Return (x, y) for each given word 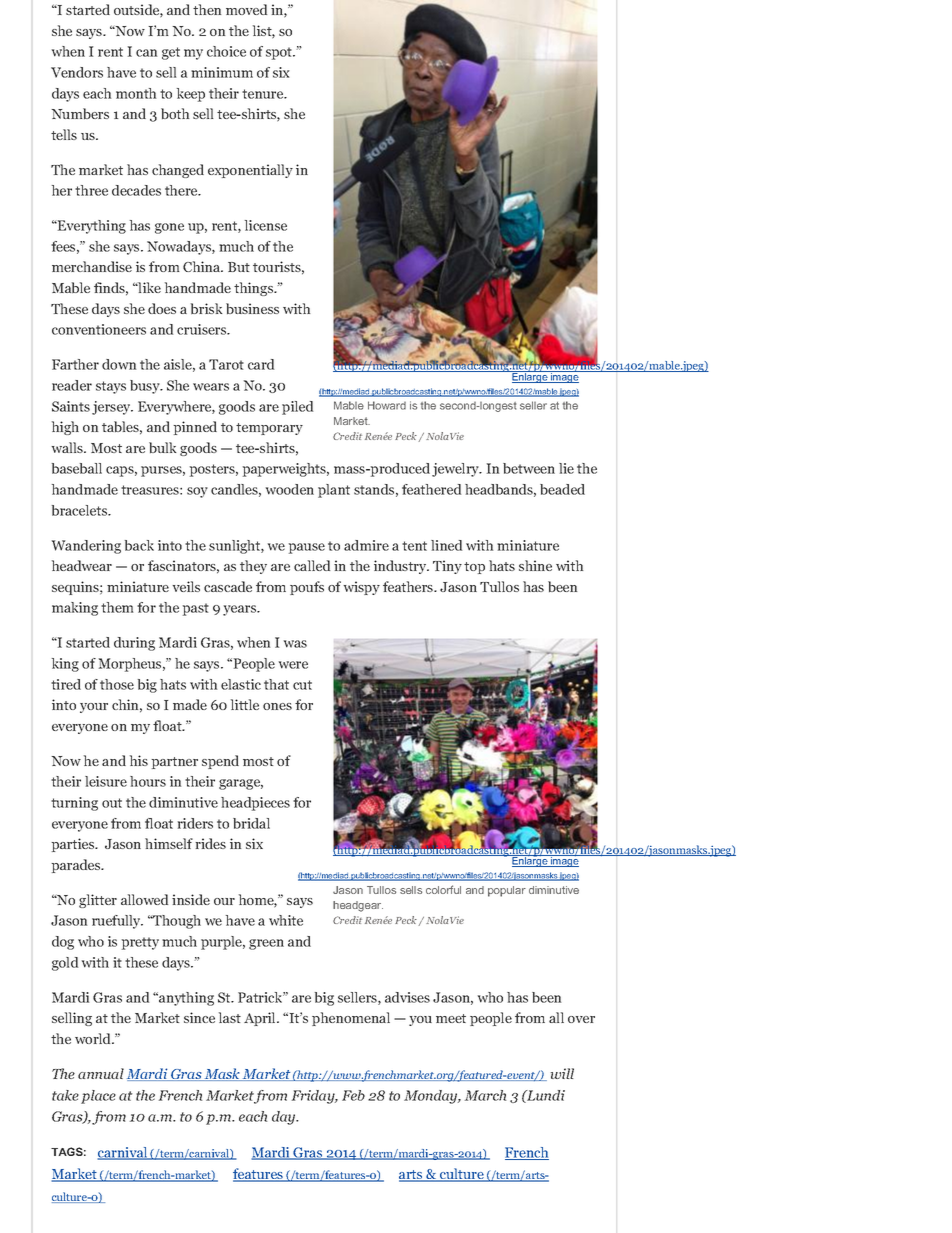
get (171, 53)
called (312, 565)
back (139, 545)
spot (280, 53)
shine (535, 565)
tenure (264, 94)
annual (101, 1073)
